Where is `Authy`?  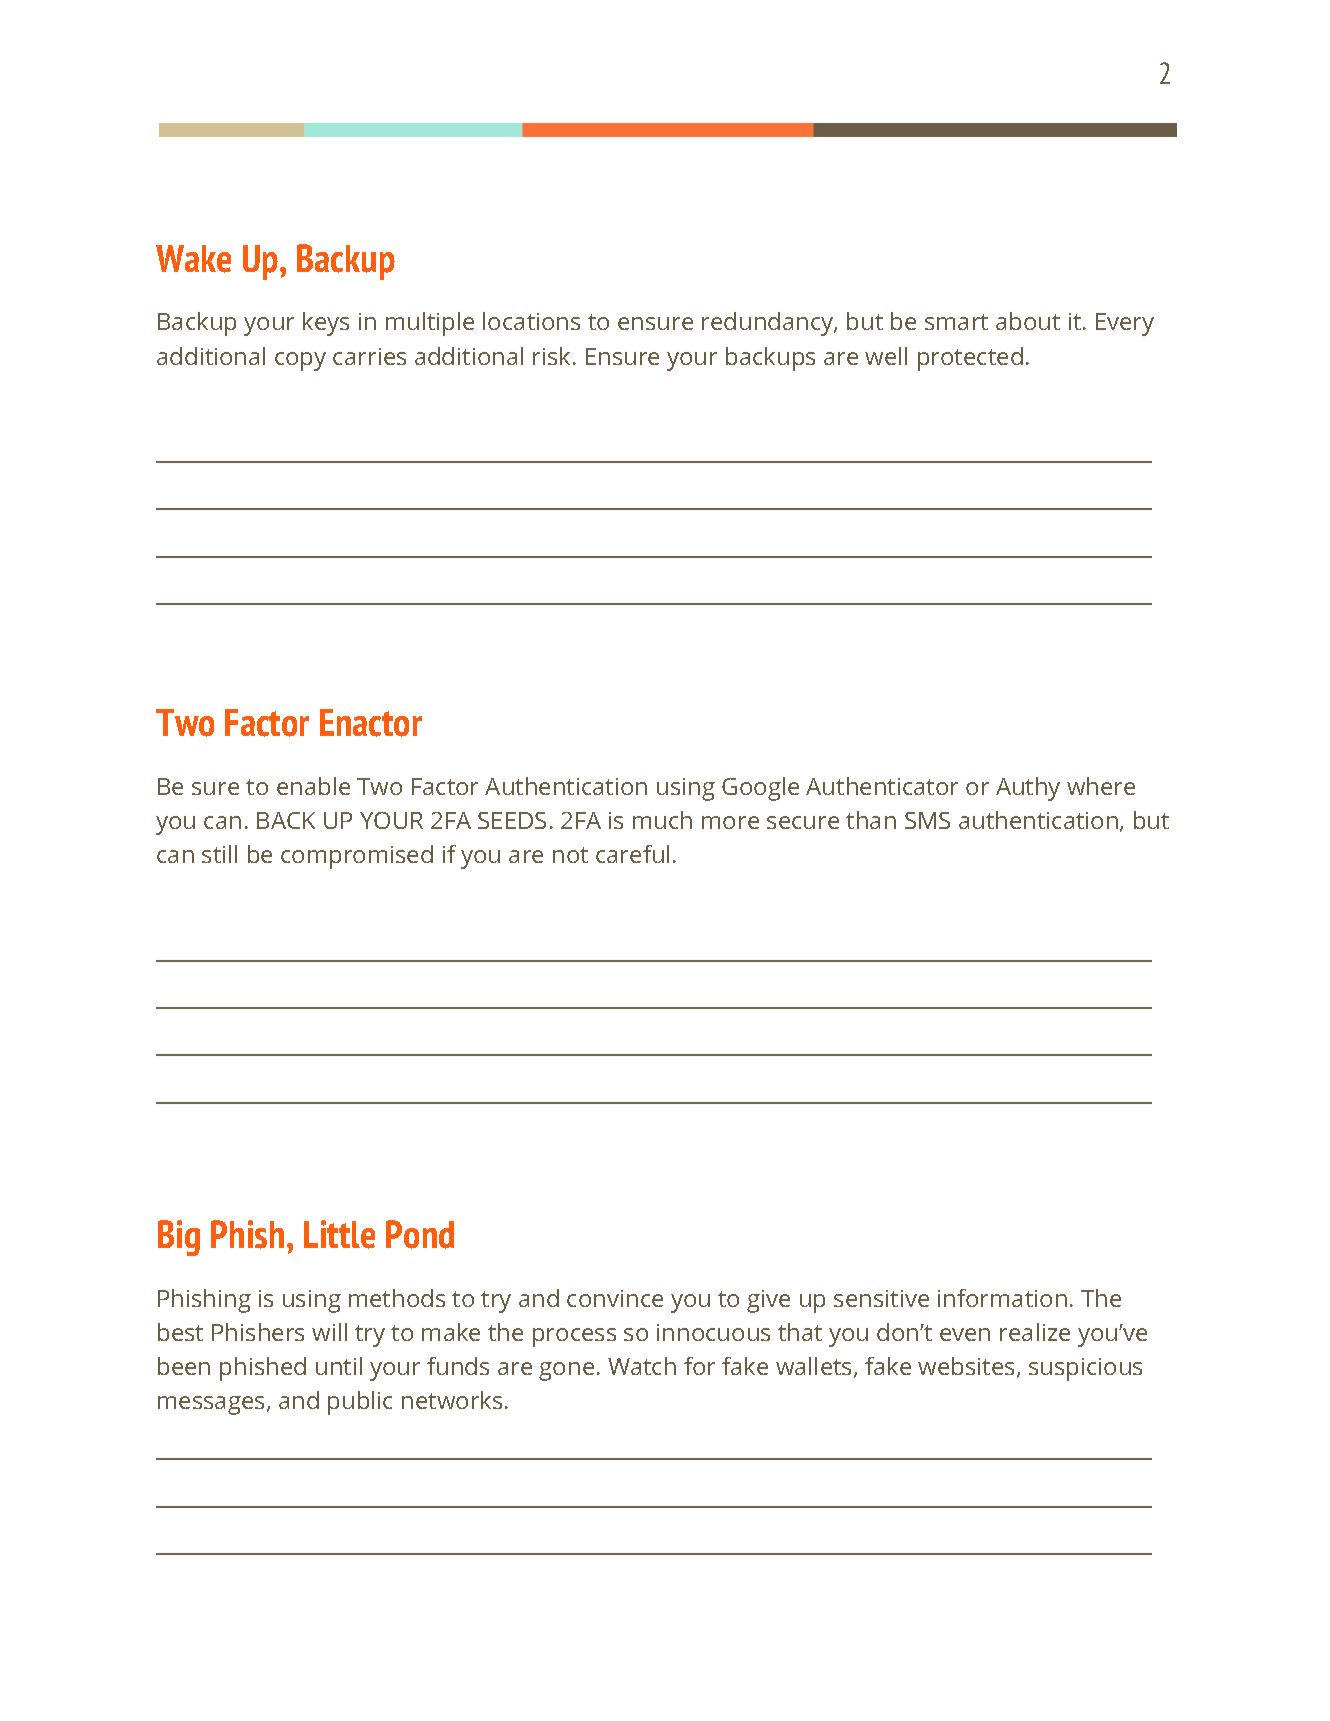 Authy is located at coordinates (1028, 789).
